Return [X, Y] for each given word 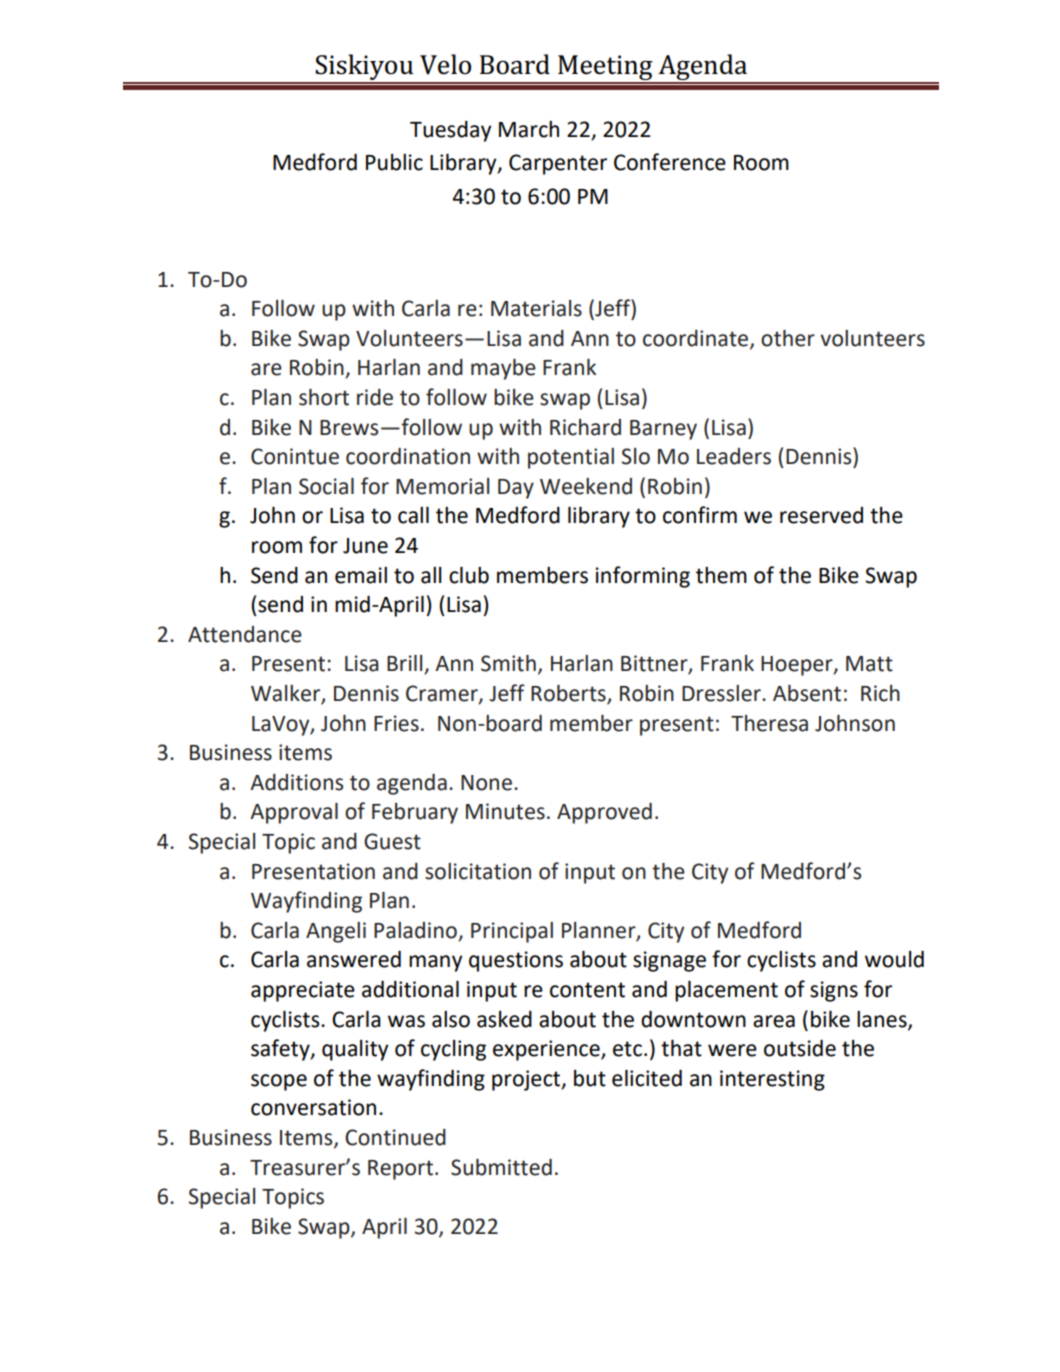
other [788, 338]
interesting [772, 1080]
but [590, 1078]
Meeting [605, 69]
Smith [508, 663]
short [324, 397]
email [361, 575]
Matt [869, 664]
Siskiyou [364, 68]
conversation [313, 1107]
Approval [294, 813]
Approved [604, 813]
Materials [536, 308]
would [894, 959]
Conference [670, 162]
